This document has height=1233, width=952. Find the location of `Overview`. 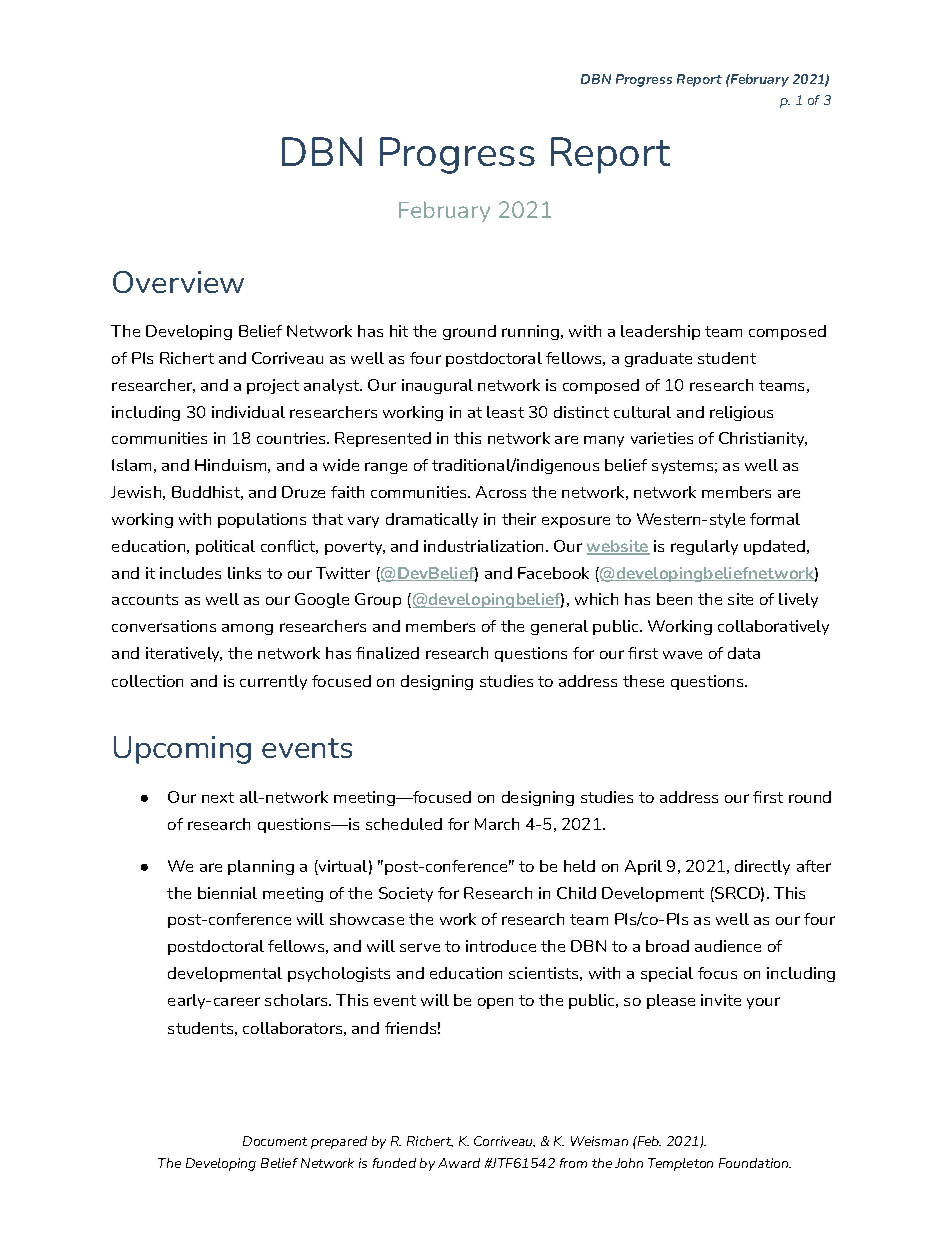

Overview is located at coordinates (178, 282).
